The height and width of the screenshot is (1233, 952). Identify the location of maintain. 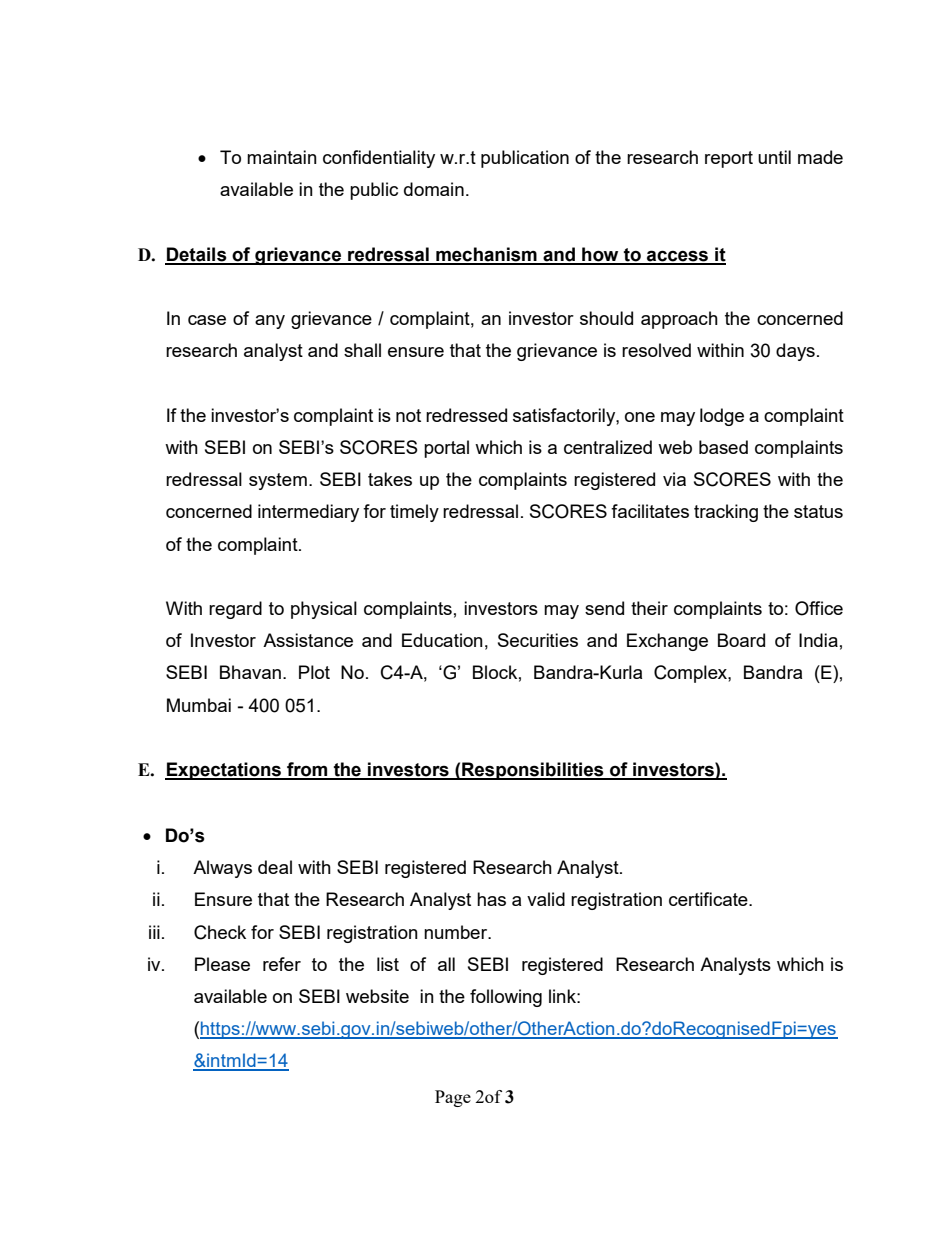
(282, 157).
